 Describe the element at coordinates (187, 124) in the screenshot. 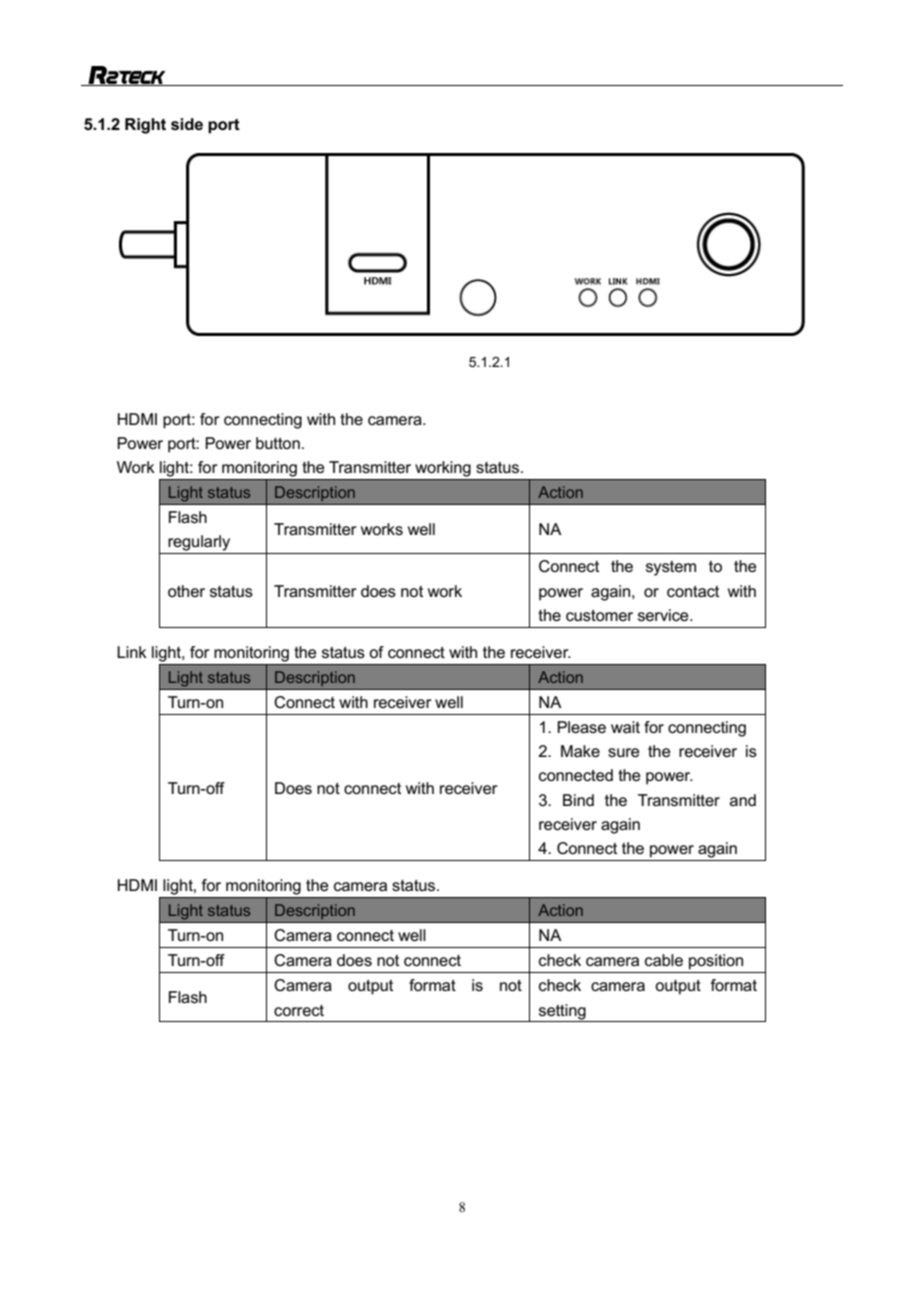

I see `side` at that location.
